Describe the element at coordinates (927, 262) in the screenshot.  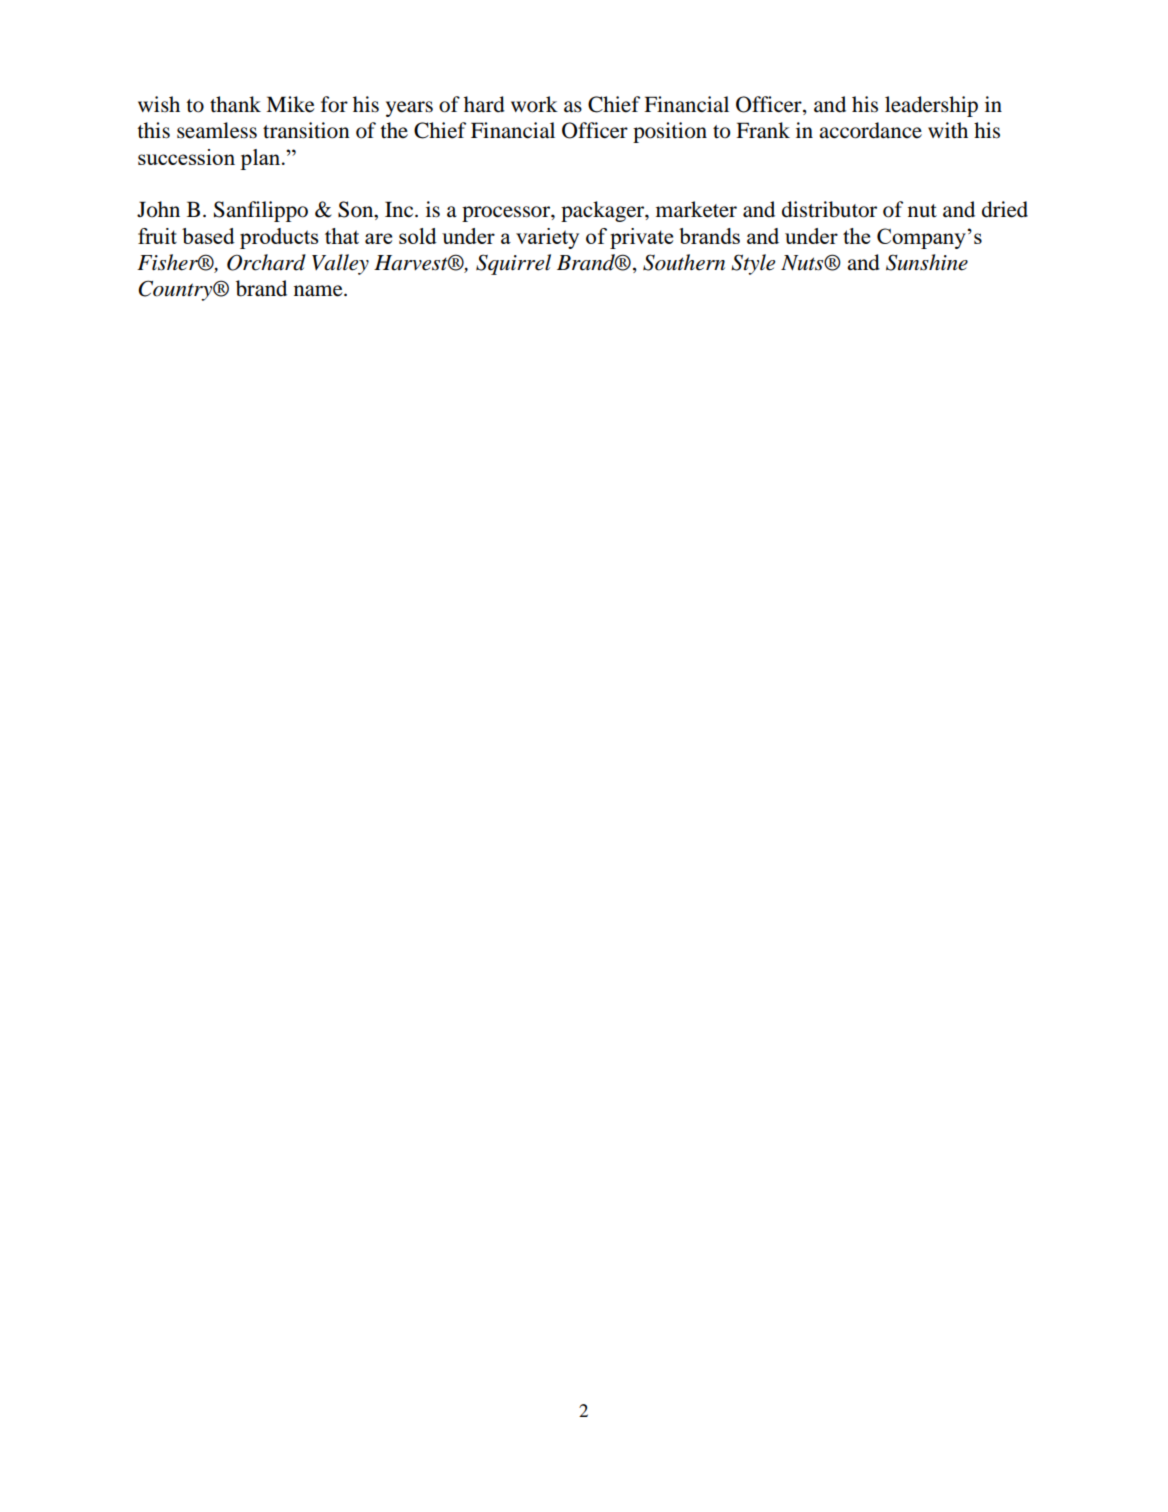
I see `Sunshine` at that location.
